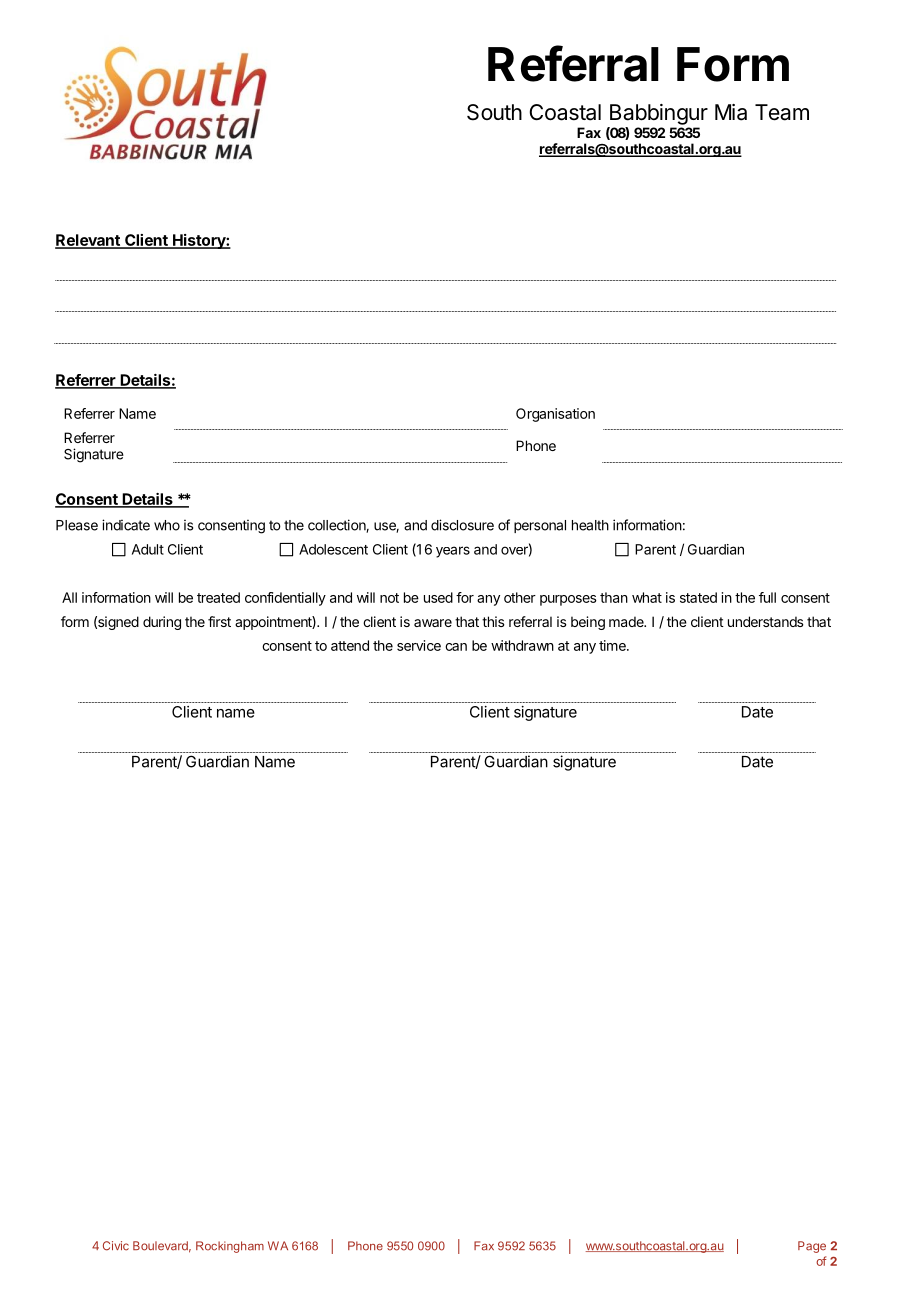  Describe the element at coordinates (167, 525) in the screenshot. I see `who` at that location.
